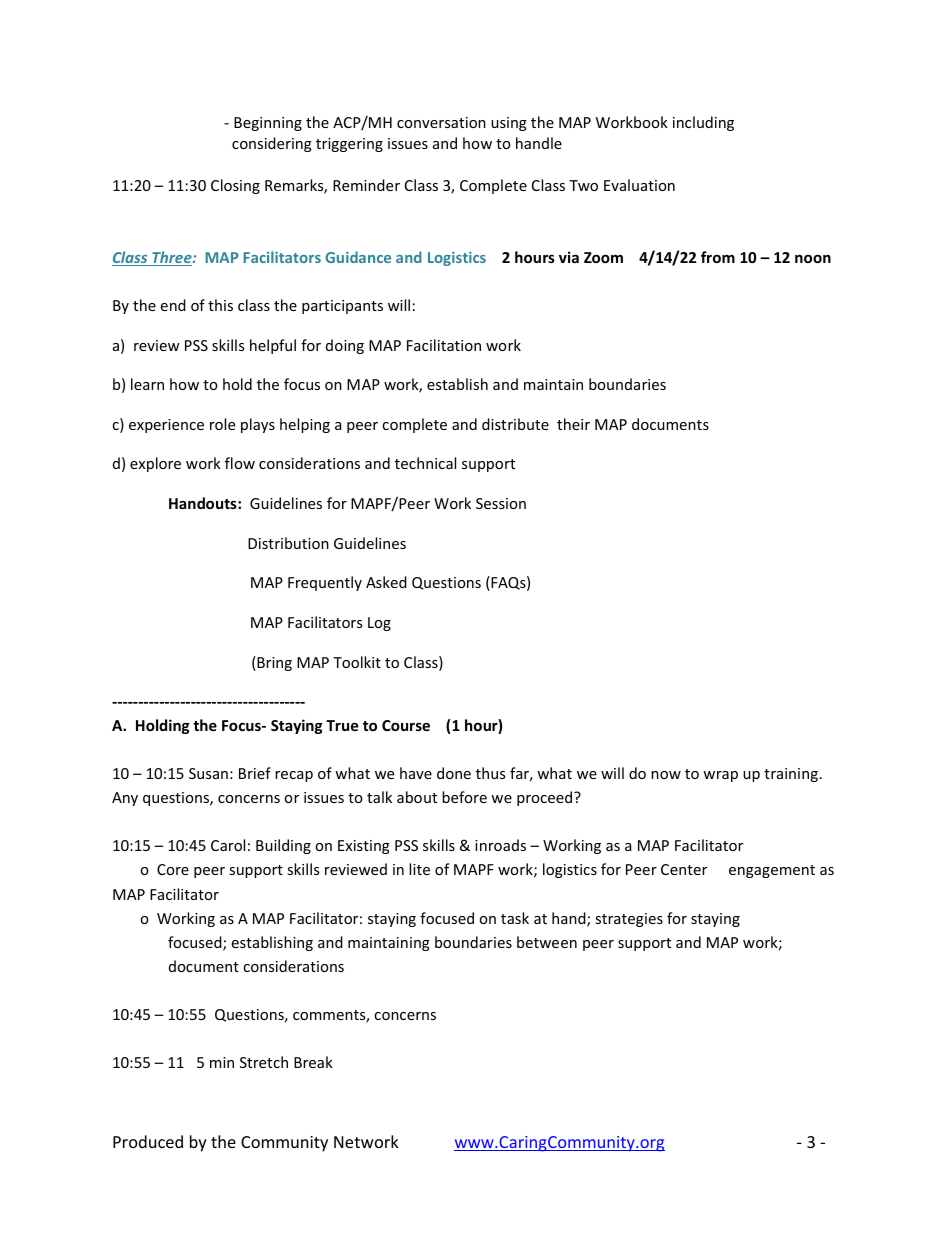  Describe the element at coordinates (273, 663) in the document. I see `Bring` at that location.
